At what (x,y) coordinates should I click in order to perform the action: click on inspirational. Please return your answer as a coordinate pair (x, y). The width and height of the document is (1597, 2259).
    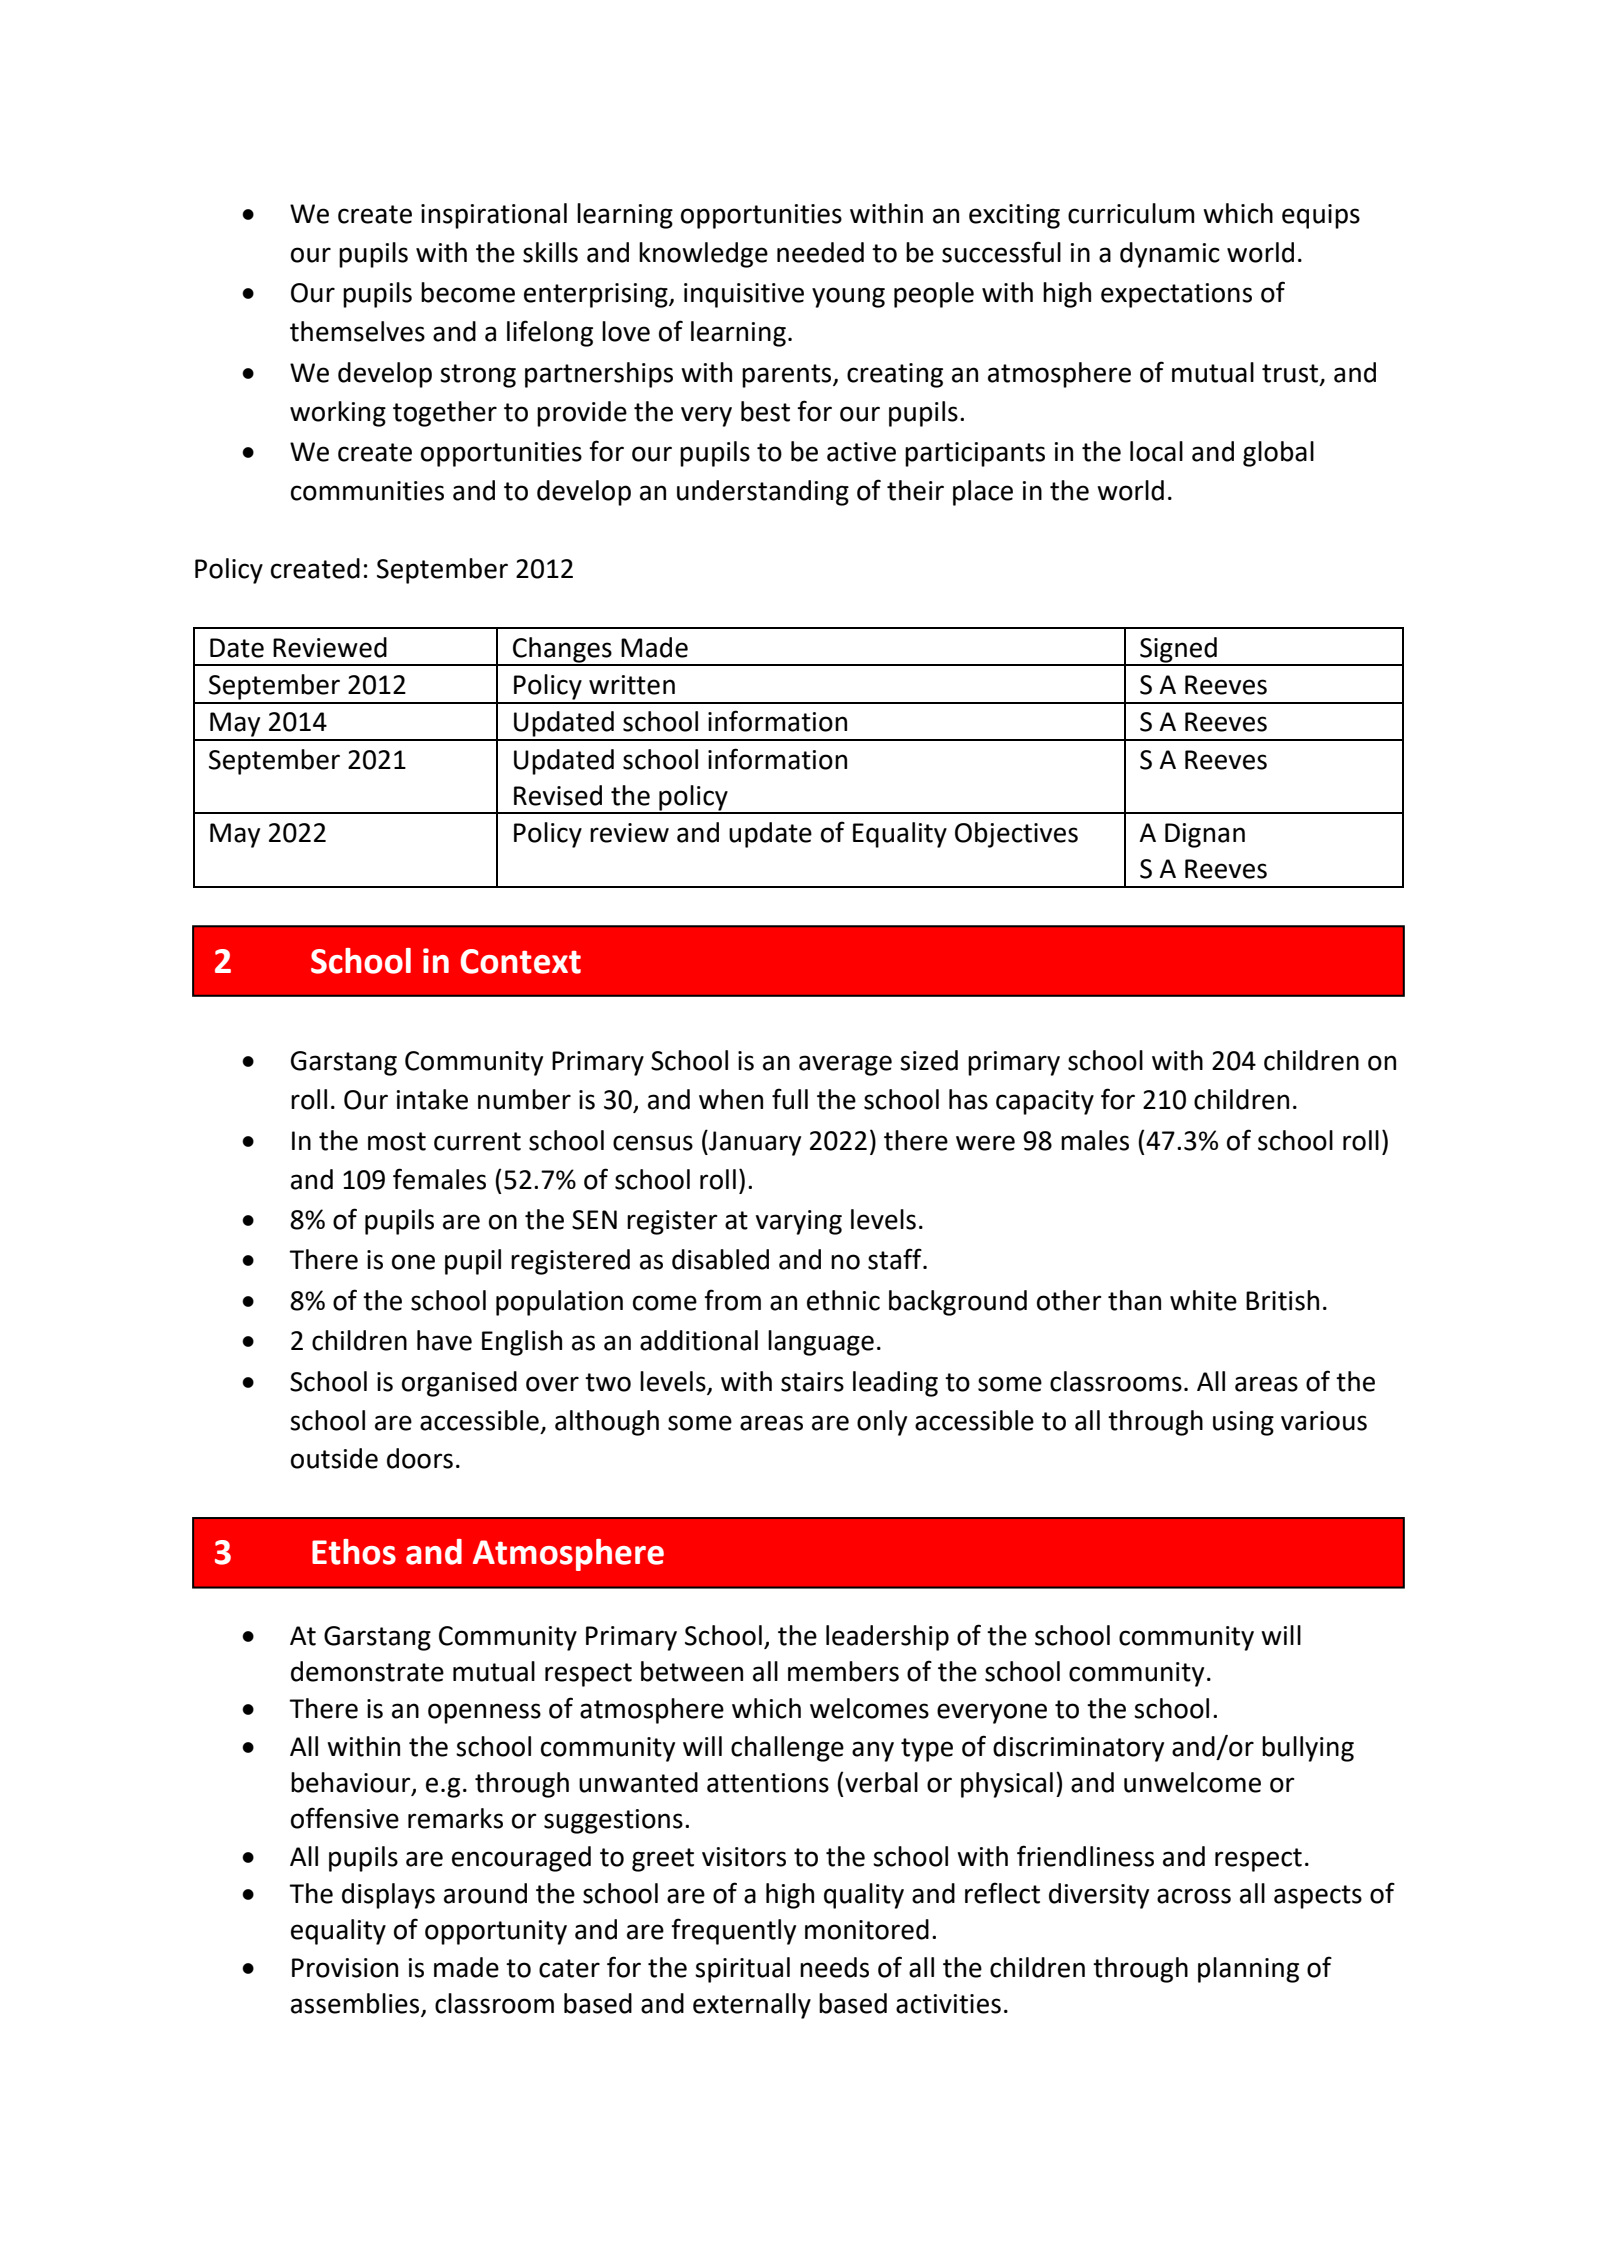
    Looking at the image, I should click on (494, 216).
